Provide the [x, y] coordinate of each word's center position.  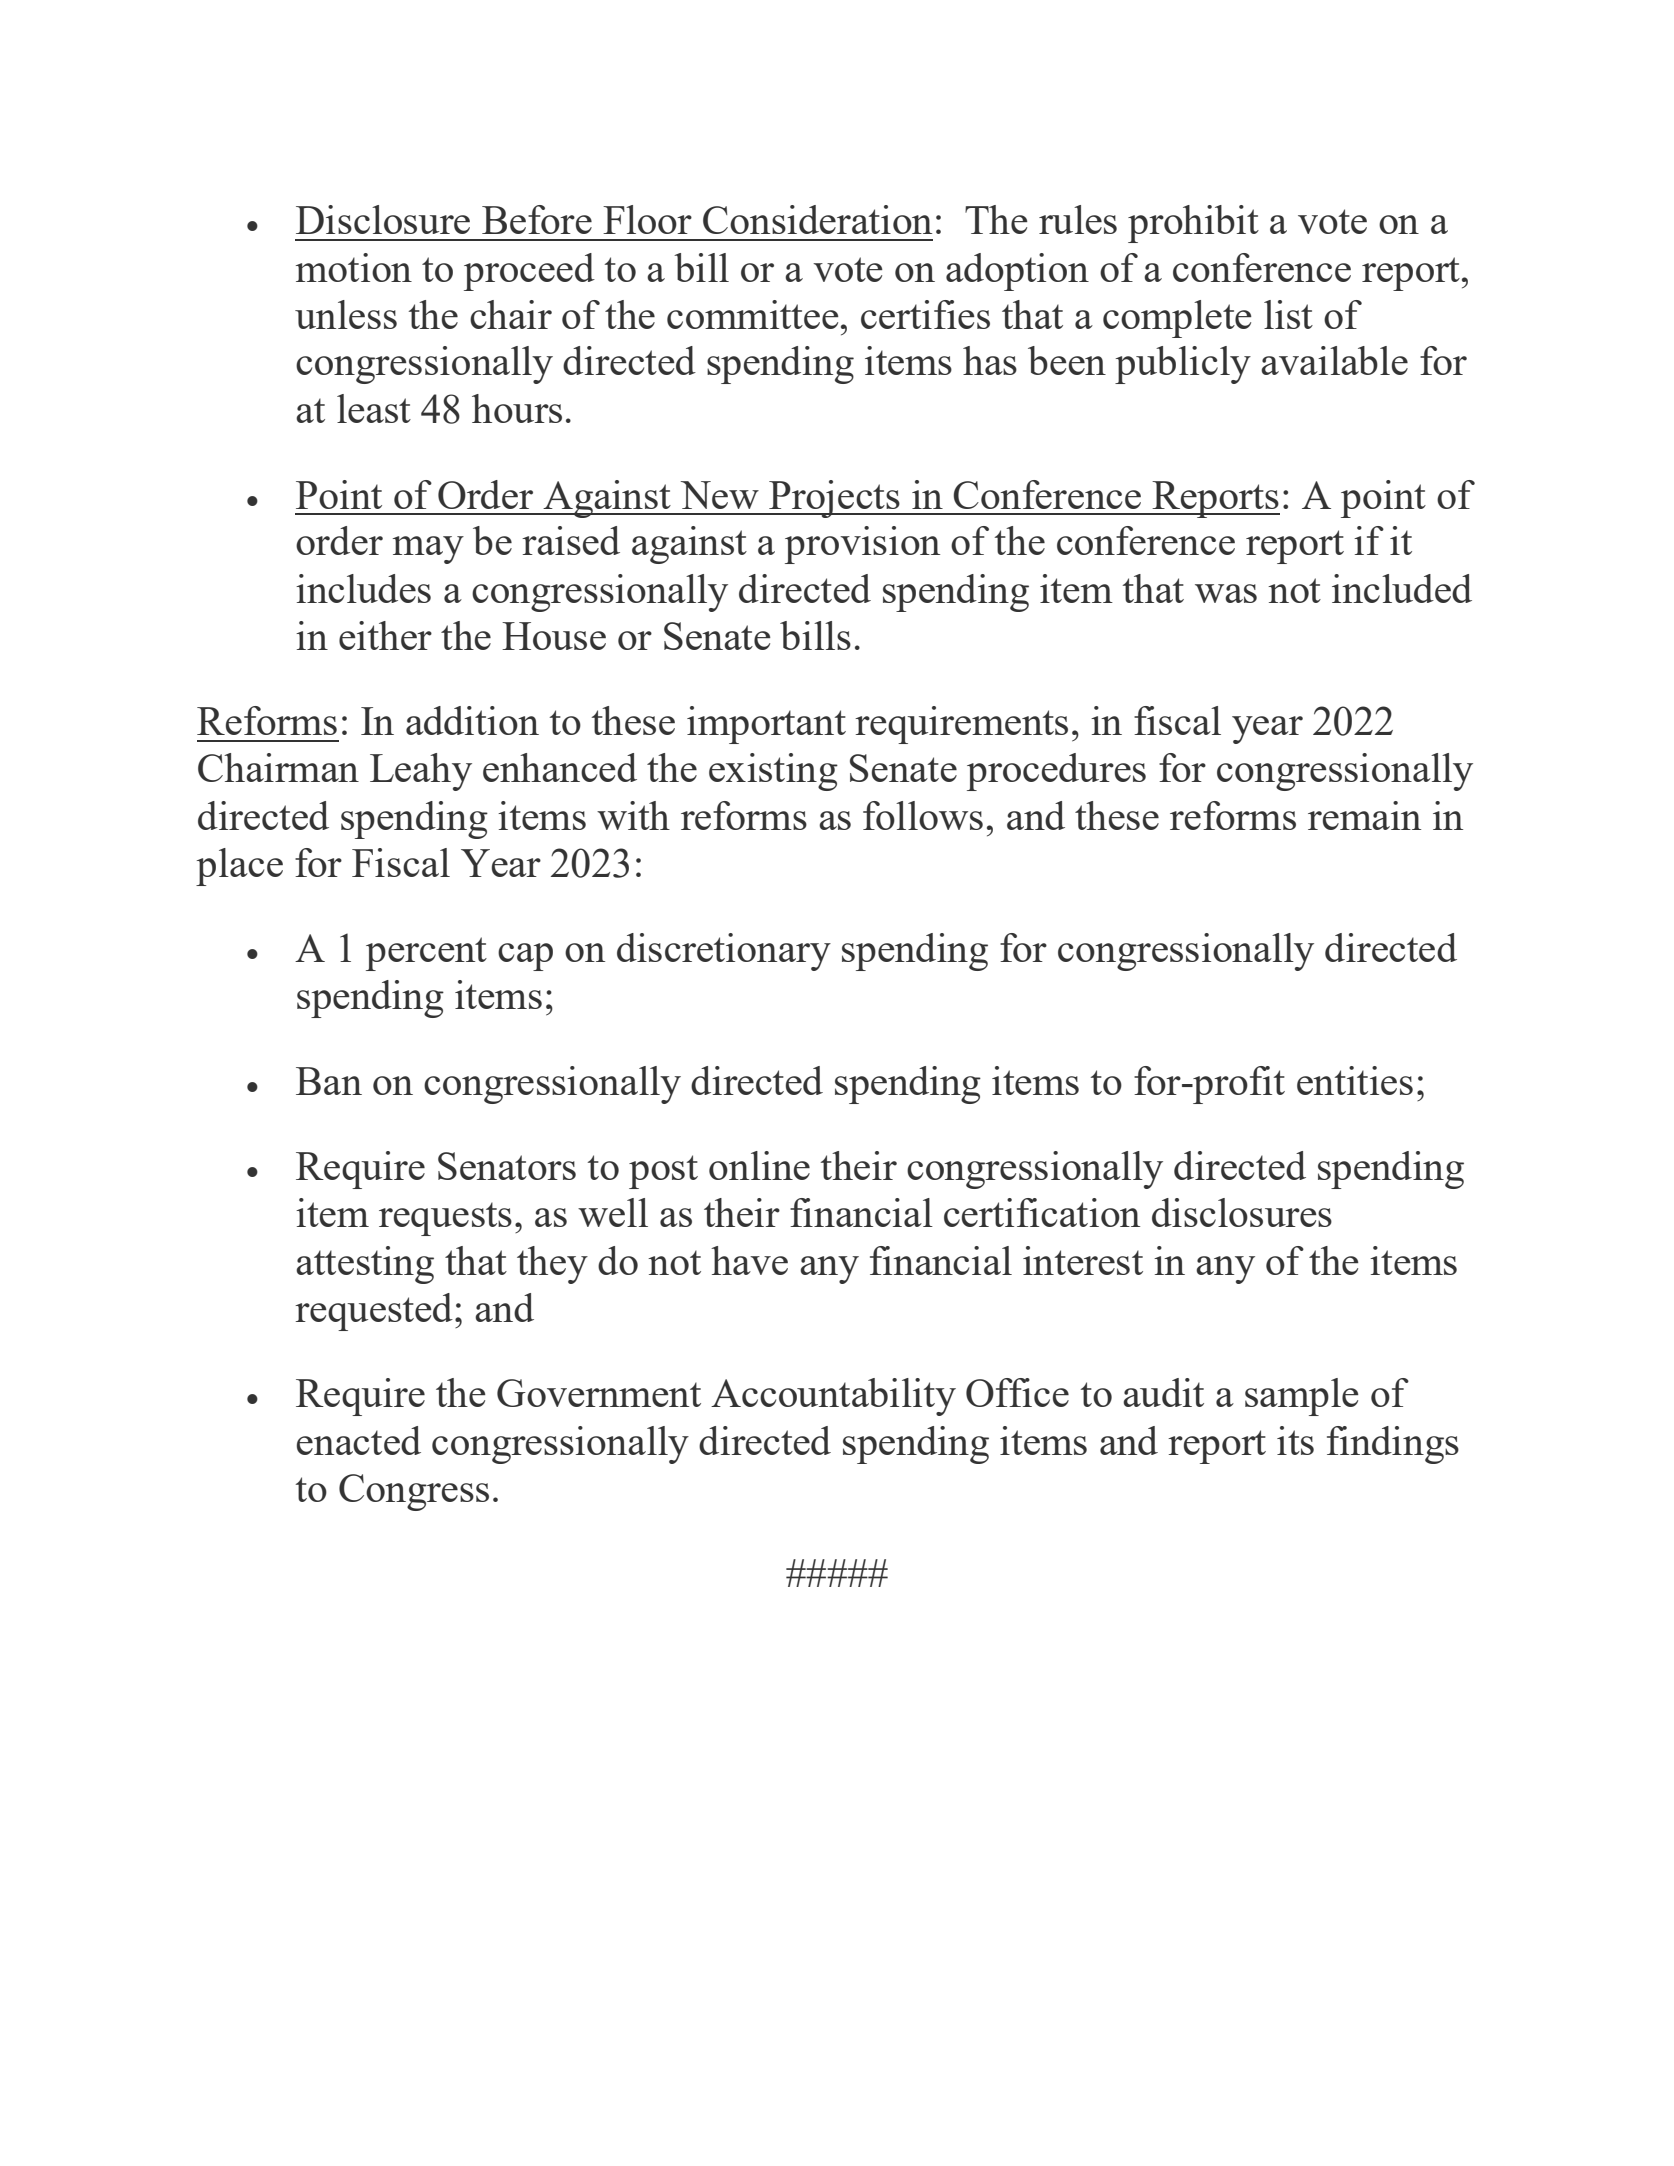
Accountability [833, 1397]
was [1226, 593]
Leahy [421, 772]
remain [1364, 815]
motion [354, 267]
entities [1355, 1080]
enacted [359, 1440]
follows [923, 815]
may [428, 550]
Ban [329, 1081]
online [759, 1165]
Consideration [817, 219]
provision [862, 545]
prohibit [1193, 224]
